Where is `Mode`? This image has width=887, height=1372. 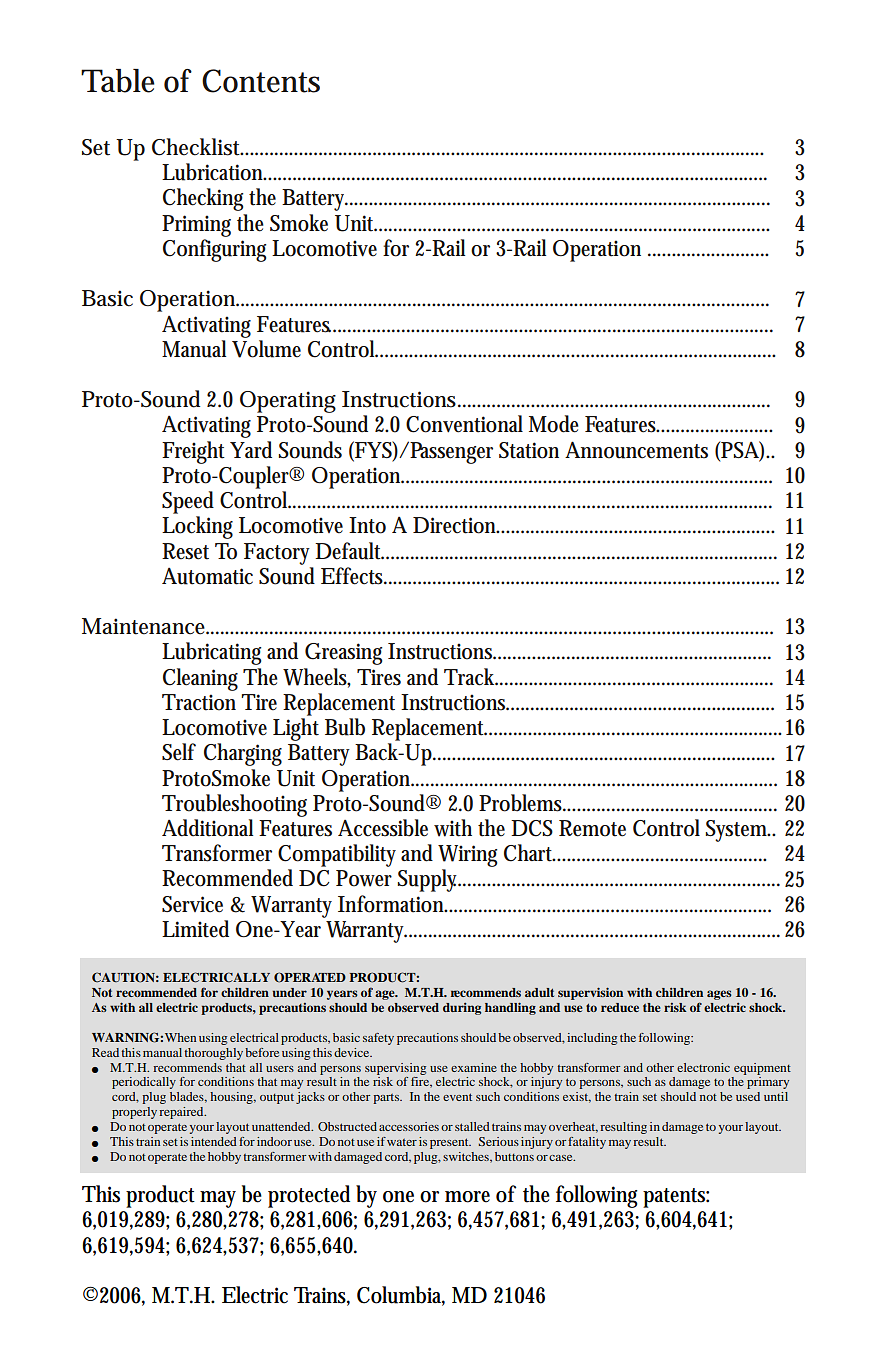
Mode is located at coordinates (554, 424).
